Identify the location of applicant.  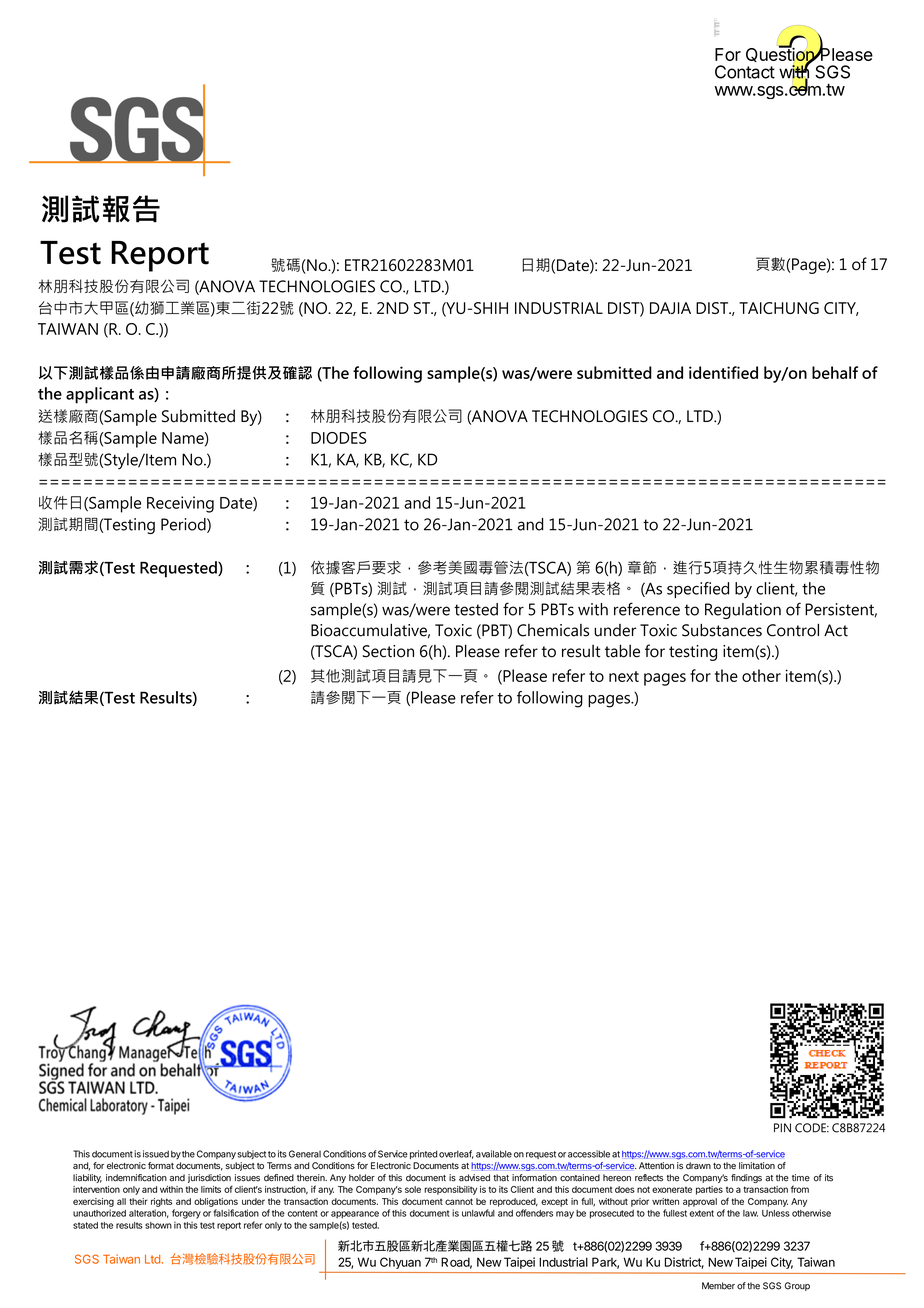
(100, 395).
